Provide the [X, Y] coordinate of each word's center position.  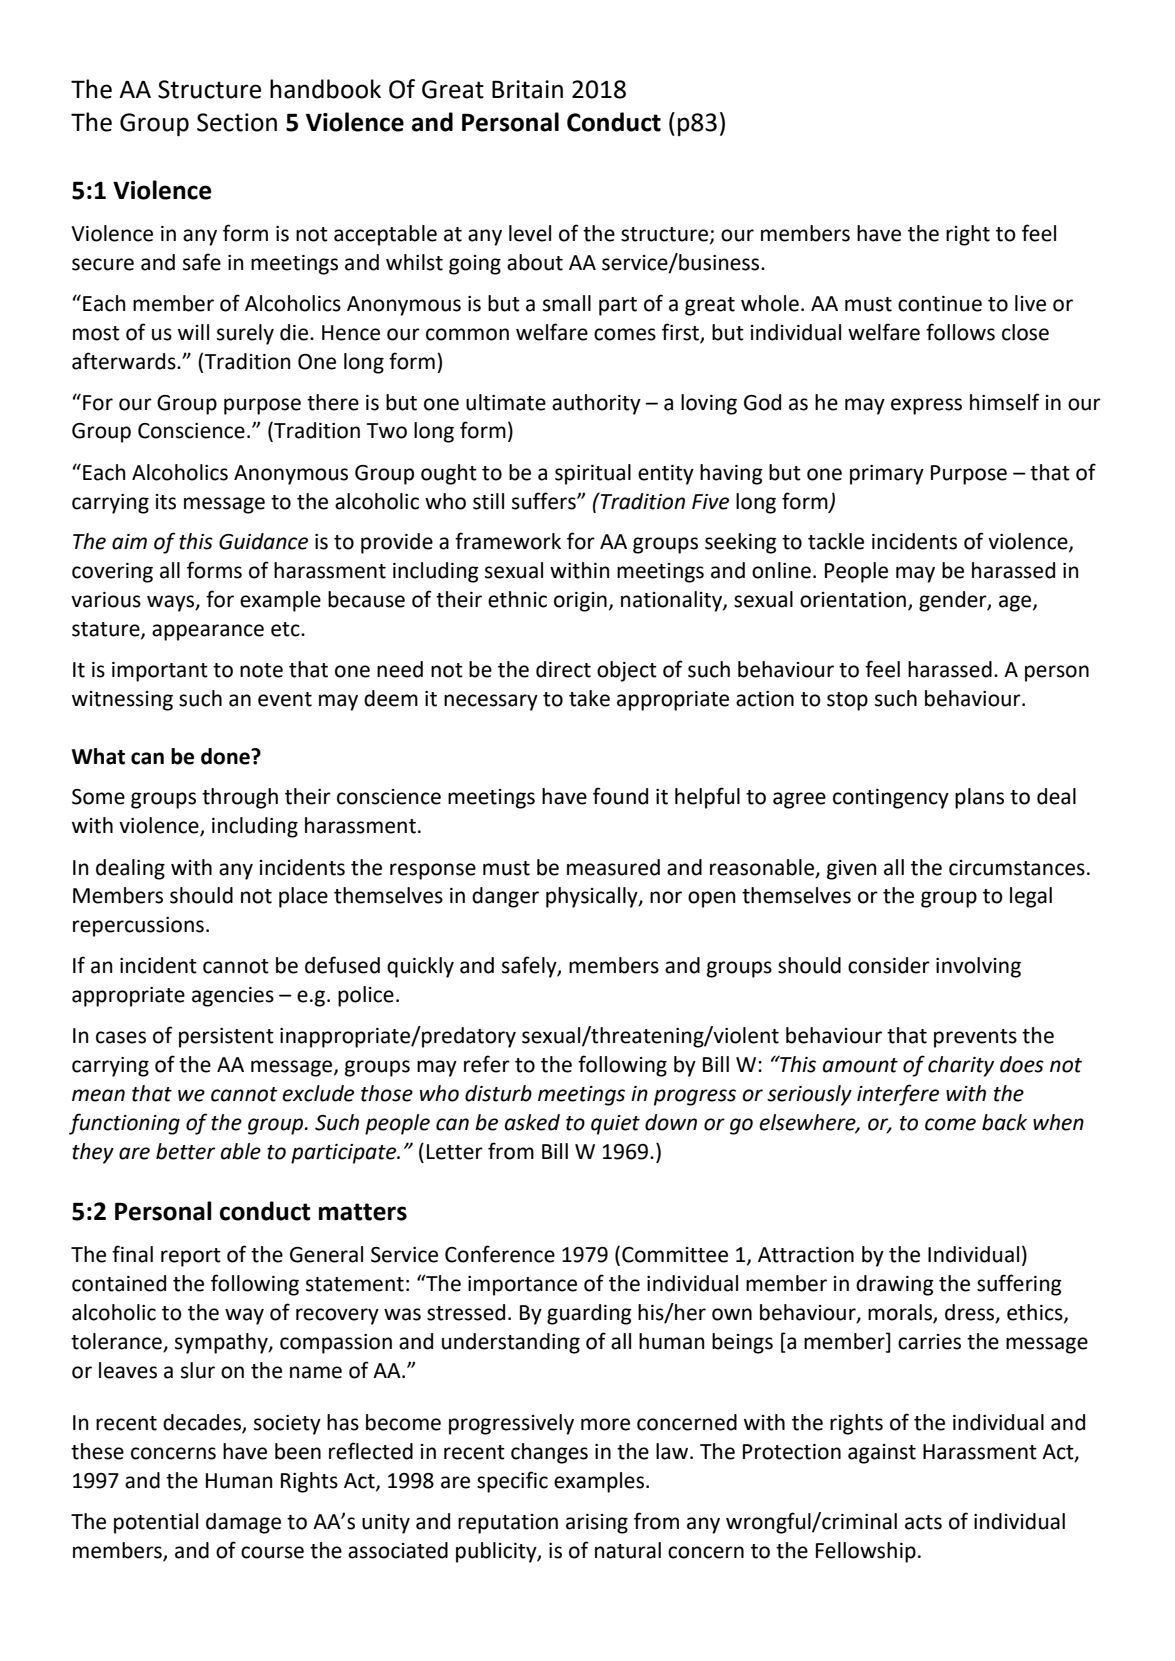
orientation [854, 601]
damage [243, 1523]
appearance [208, 632]
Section [237, 122]
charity [961, 1066]
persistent [226, 1038]
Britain [527, 89]
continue [940, 304]
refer [487, 1064]
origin [580, 602]
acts [923, 1522]
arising [597, 1524]
